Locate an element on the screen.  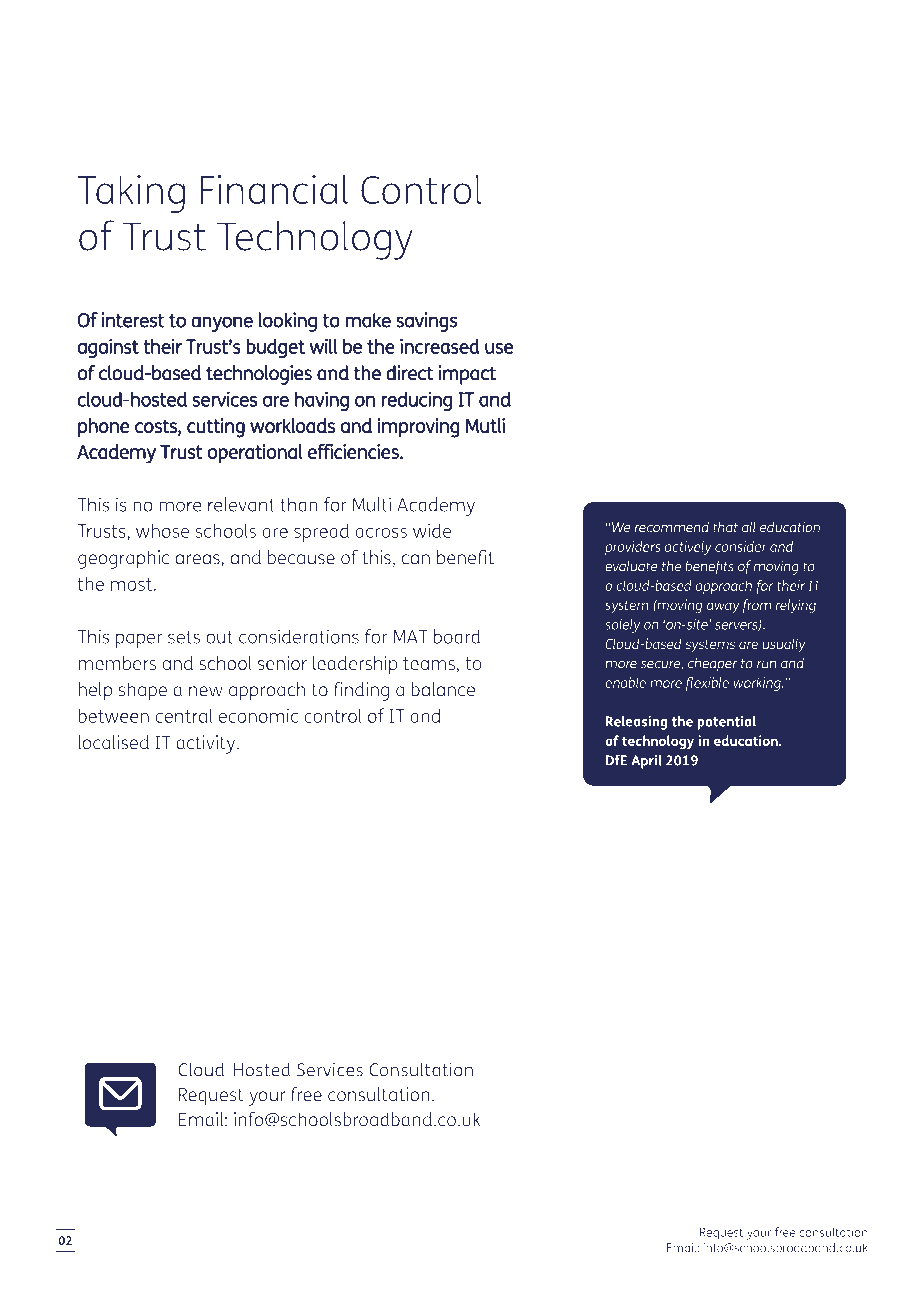
potential is located at coordinates (726, 723).
